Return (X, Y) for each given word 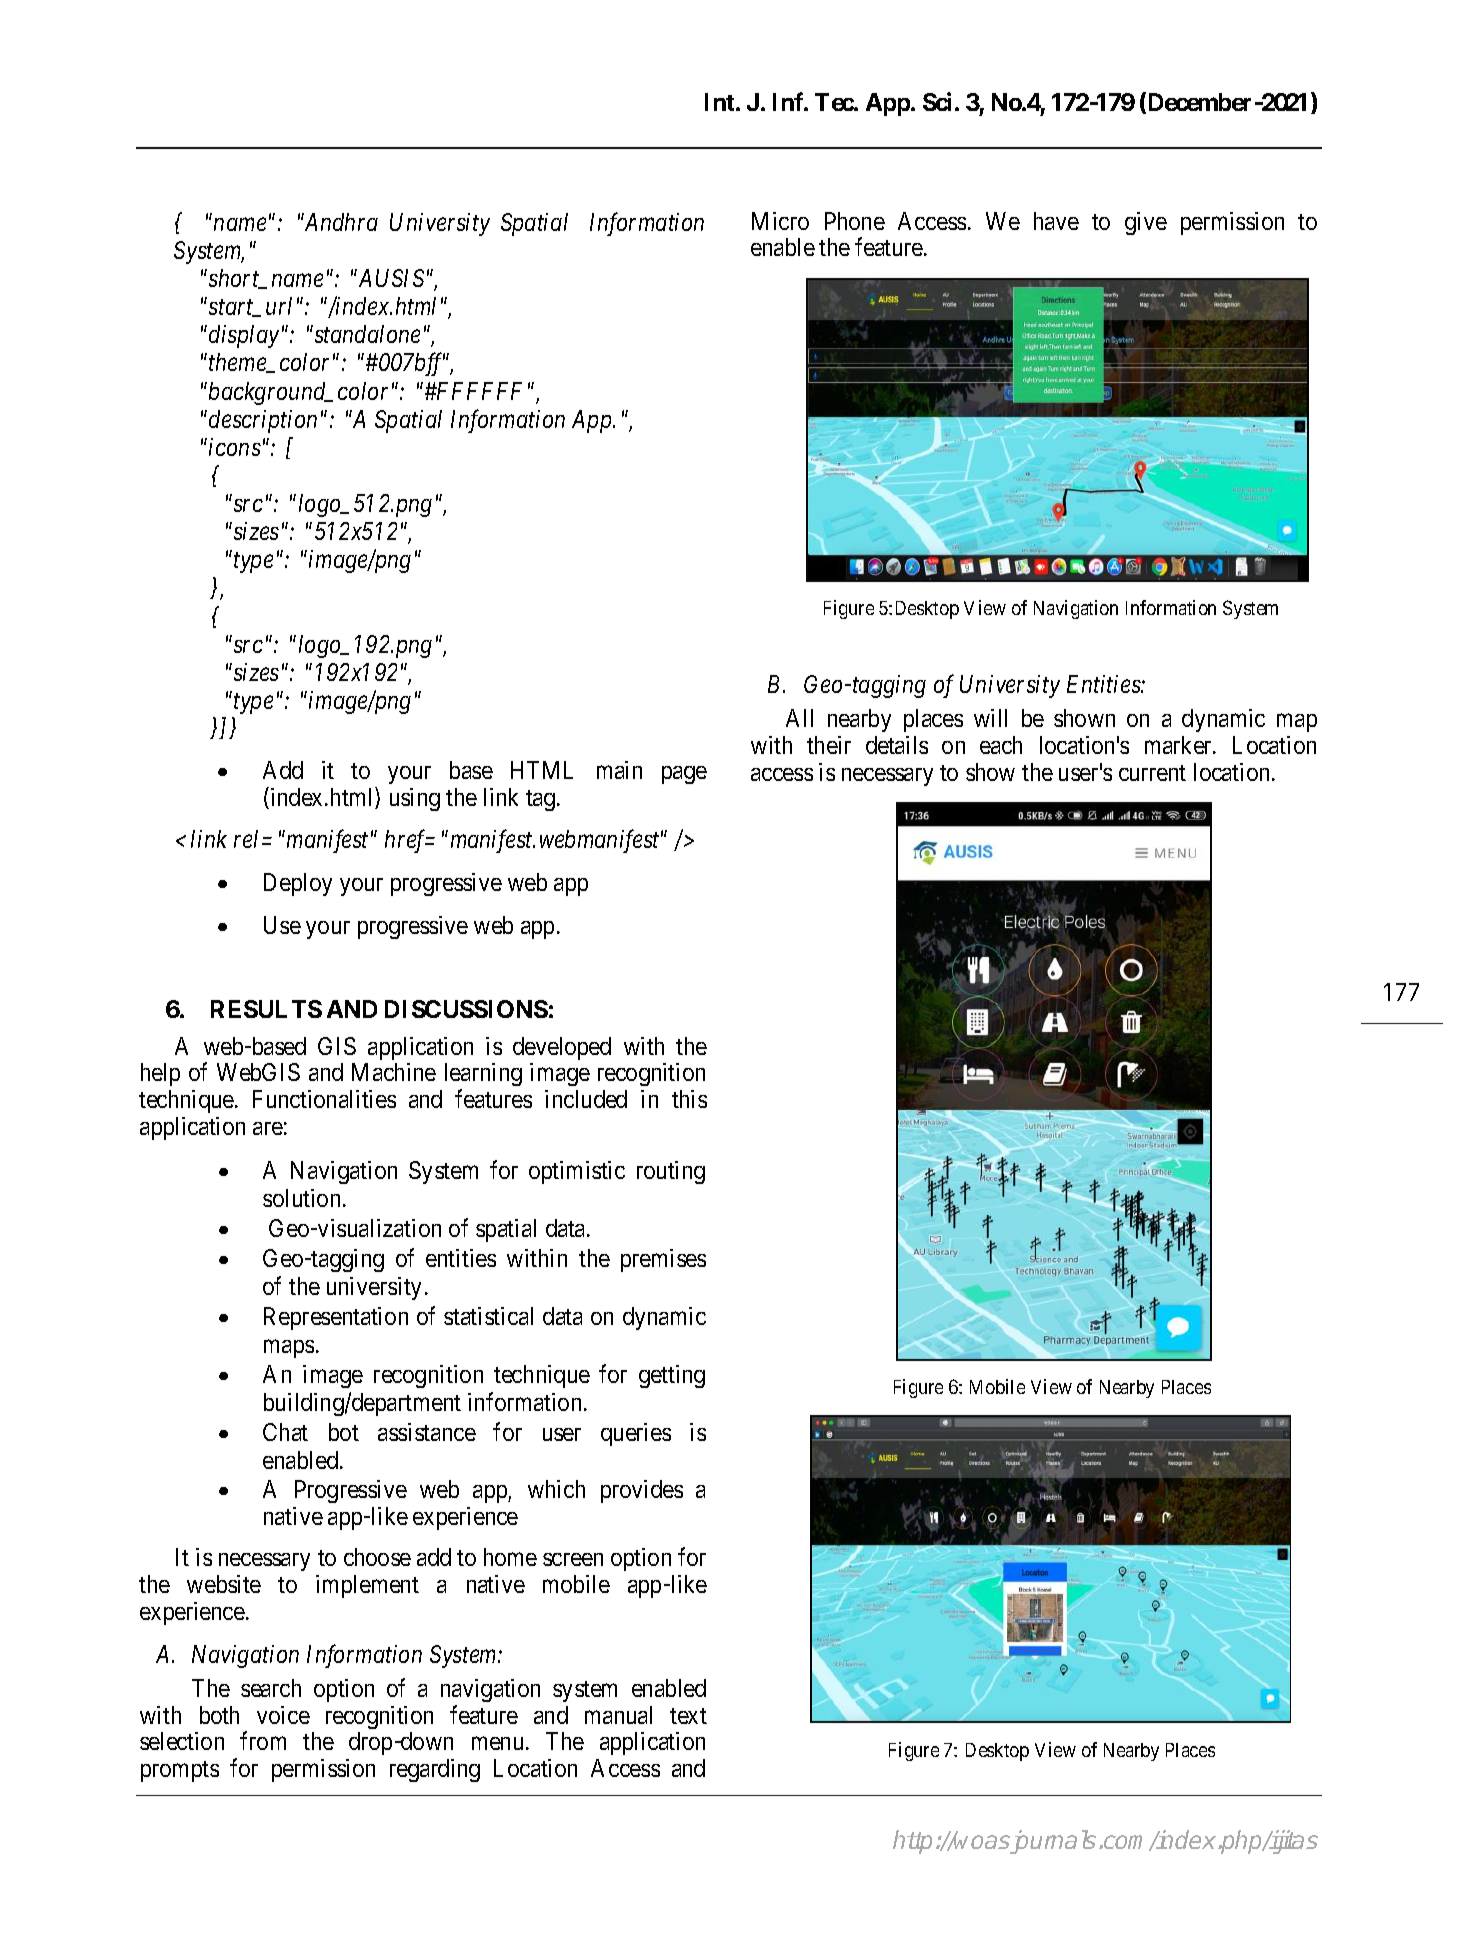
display (244, 336)
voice (283, 1715)
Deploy (298, 884)
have (1056, 221)
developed (562, 1048)
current (1152, 773)
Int (721, 102)
